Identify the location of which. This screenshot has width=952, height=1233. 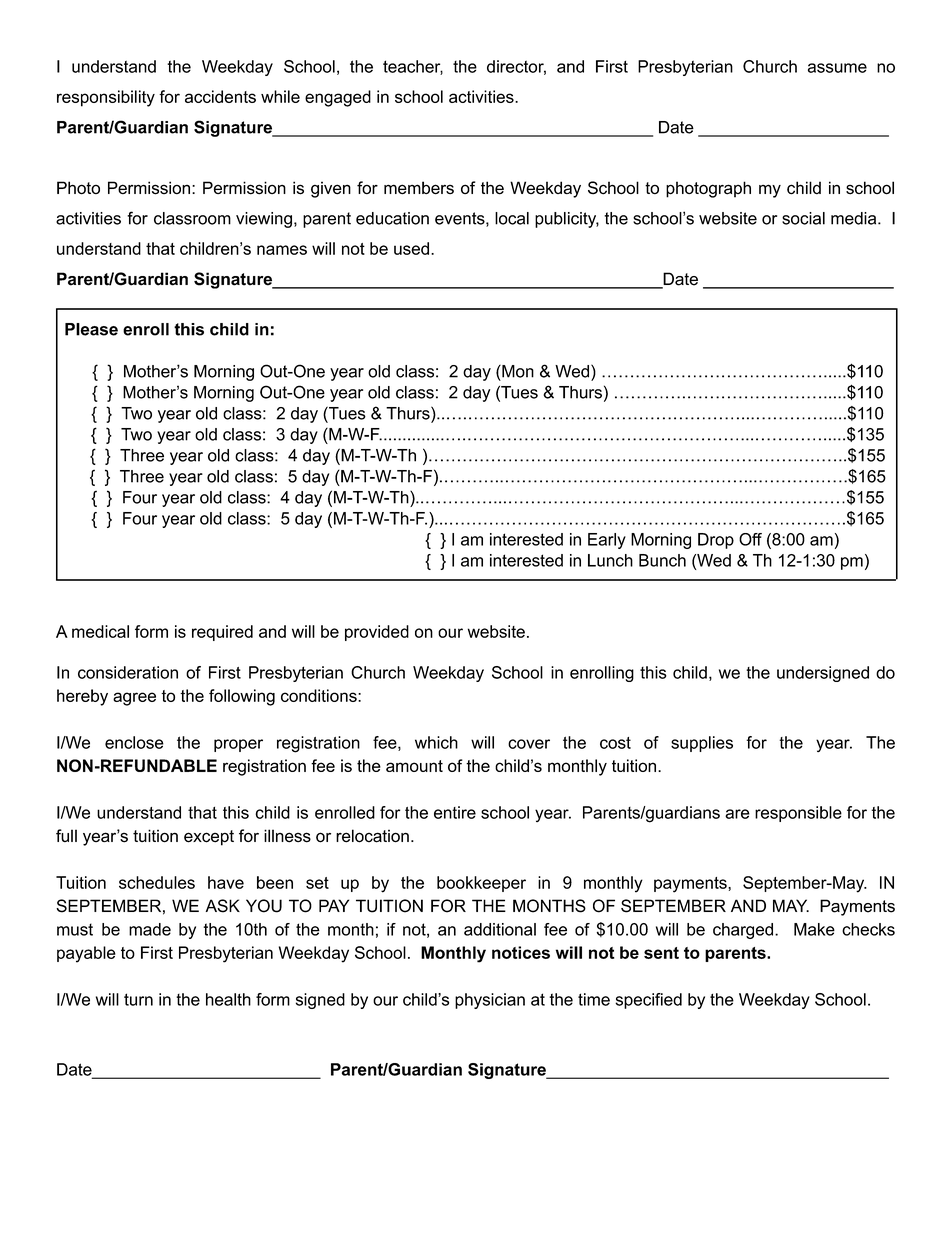
(436, 742).
